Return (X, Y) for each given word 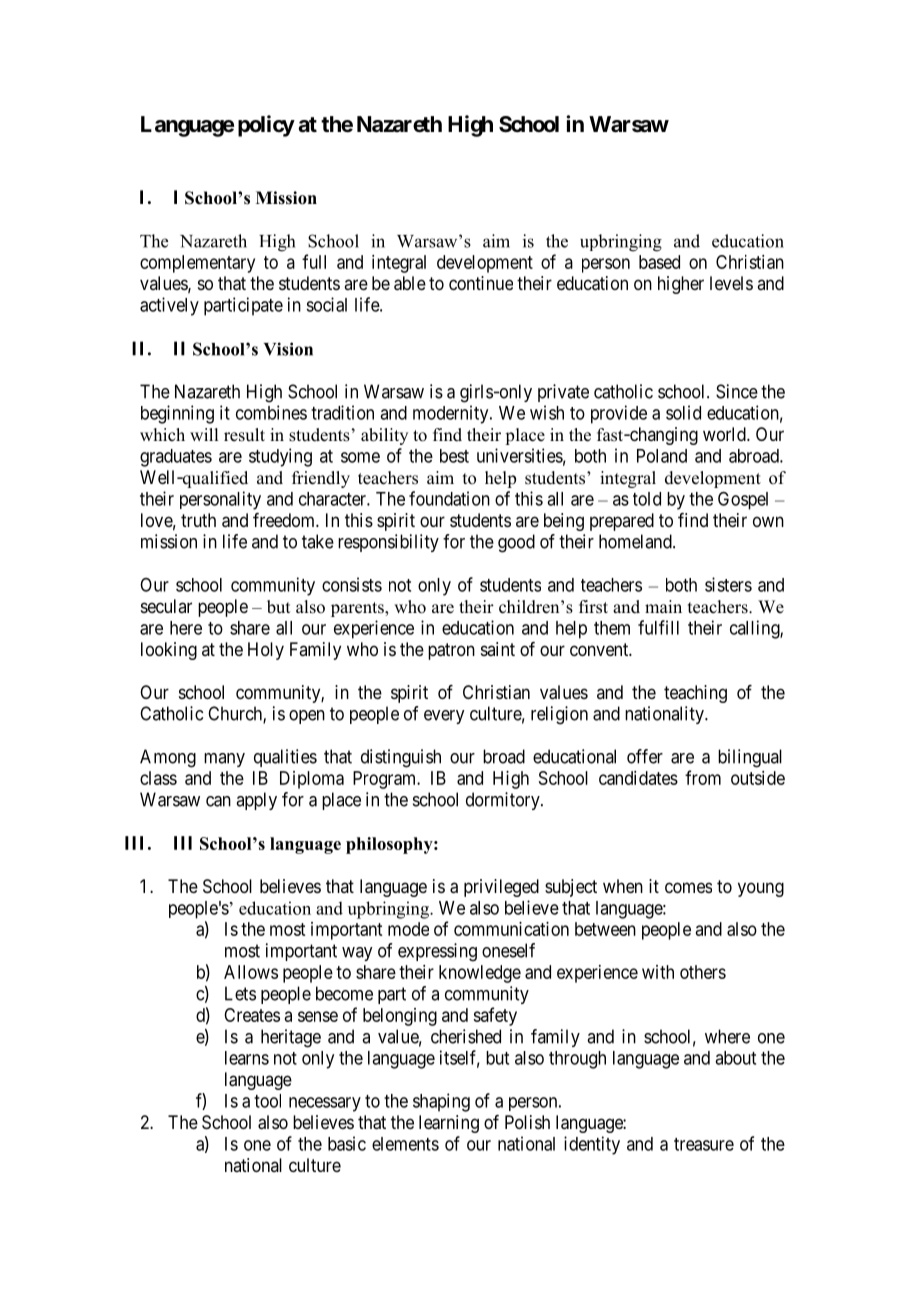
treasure (704, 1144)
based (659, 262)
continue (481, 283)
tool (267, 1101)
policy (266, 126)
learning (449, 1124)
